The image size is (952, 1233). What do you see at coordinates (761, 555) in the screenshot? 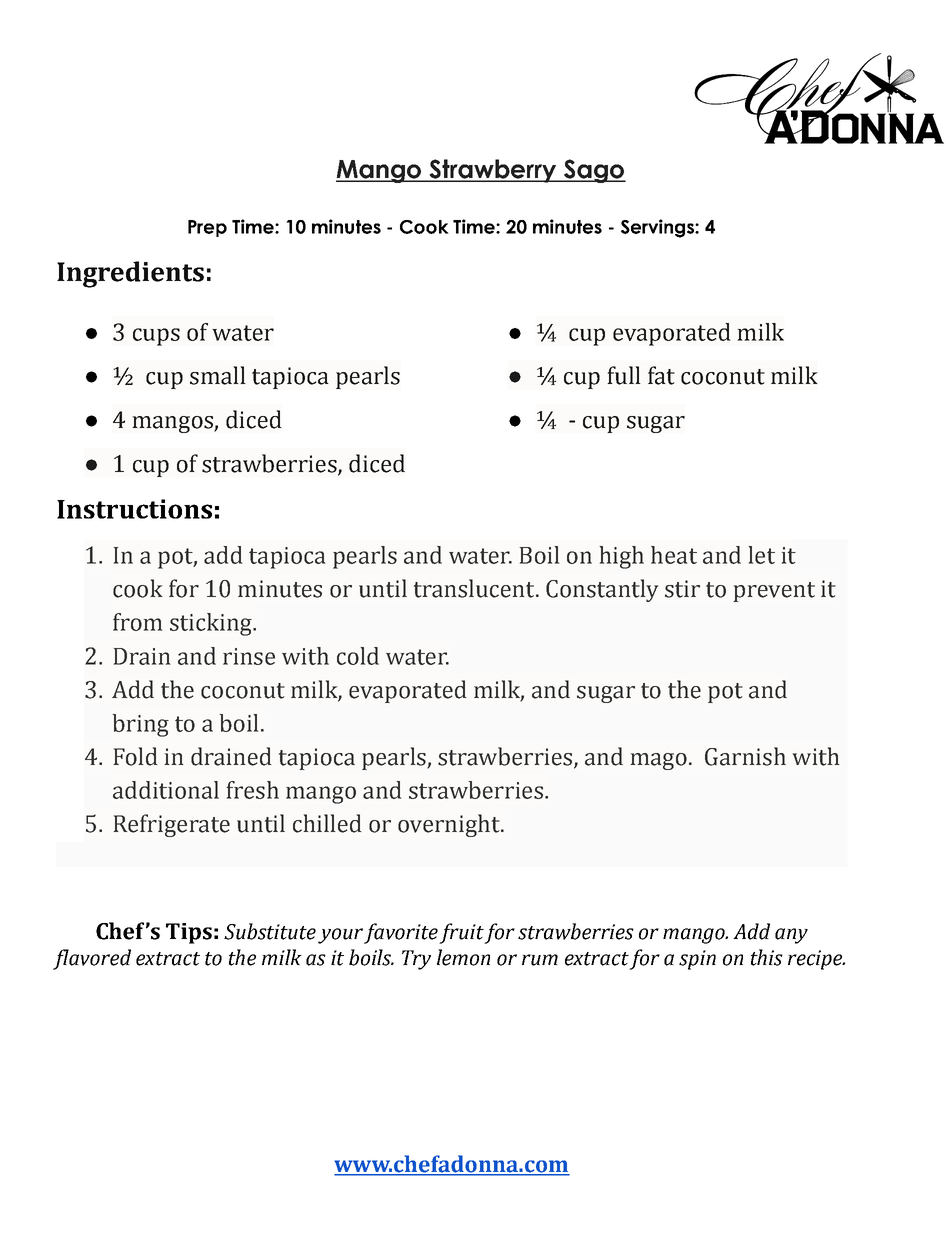
I see `let` at bounding box center [761, 555].
